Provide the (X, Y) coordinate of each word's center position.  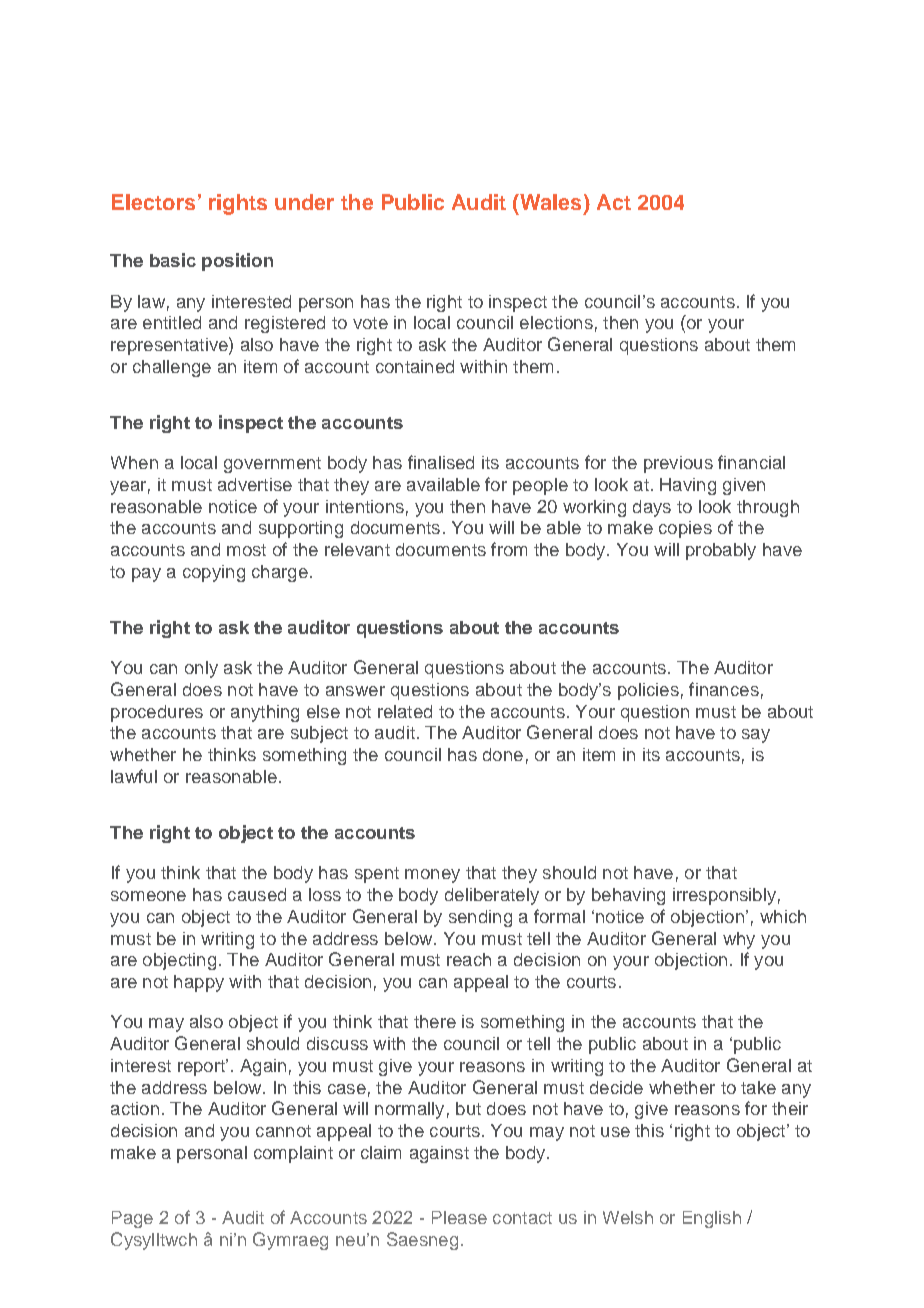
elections (556, 322)
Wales (549, 202)
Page (132, 1219)
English (712, 1219)
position (237, 262)
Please (459, 1217)
